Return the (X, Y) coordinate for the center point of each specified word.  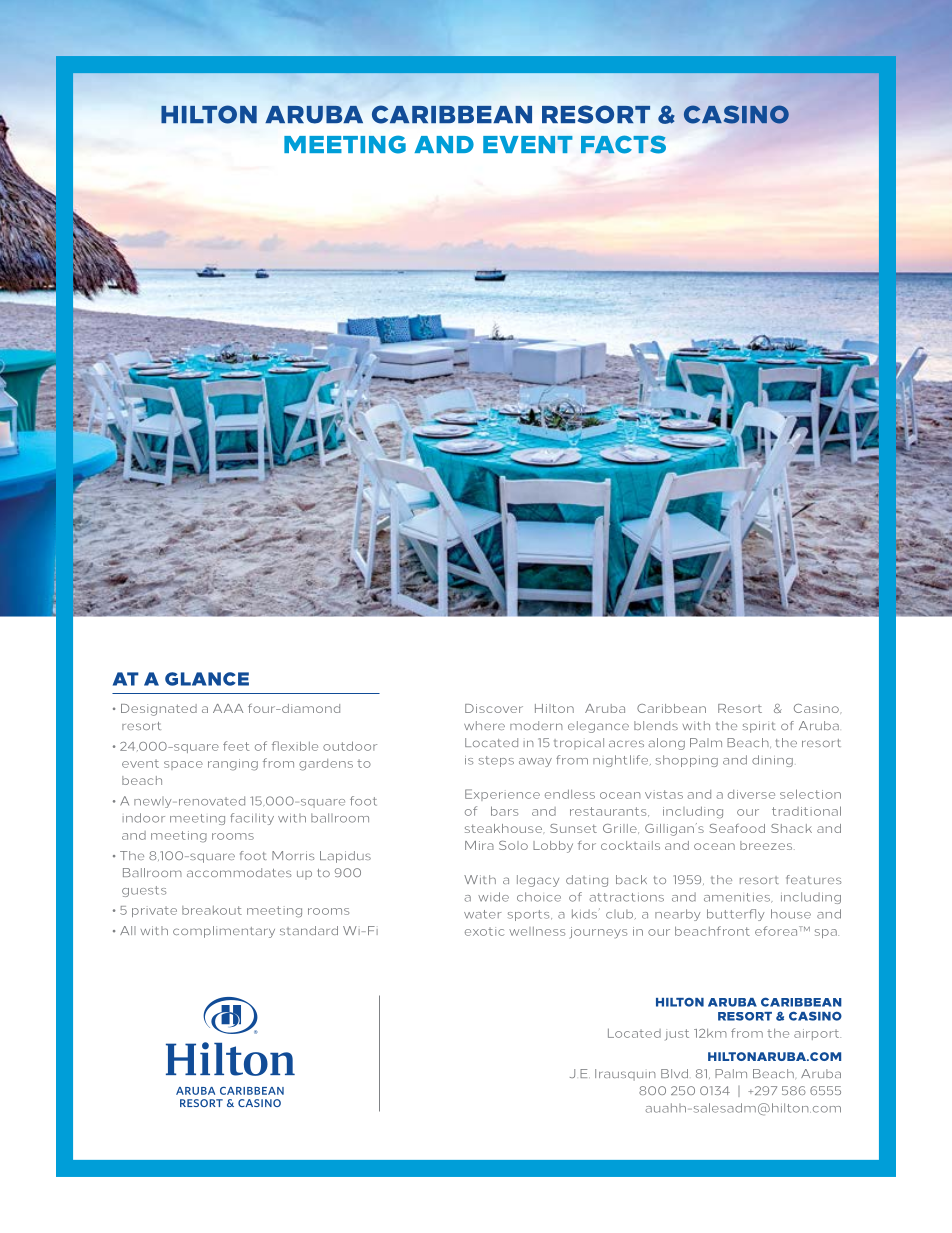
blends (656, 725)
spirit (759, 727)
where (484, 725)
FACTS (623, 144)
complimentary (224, 932)
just (677, 1035)
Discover (494, 708)
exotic (484, 931)
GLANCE (207, 679)
